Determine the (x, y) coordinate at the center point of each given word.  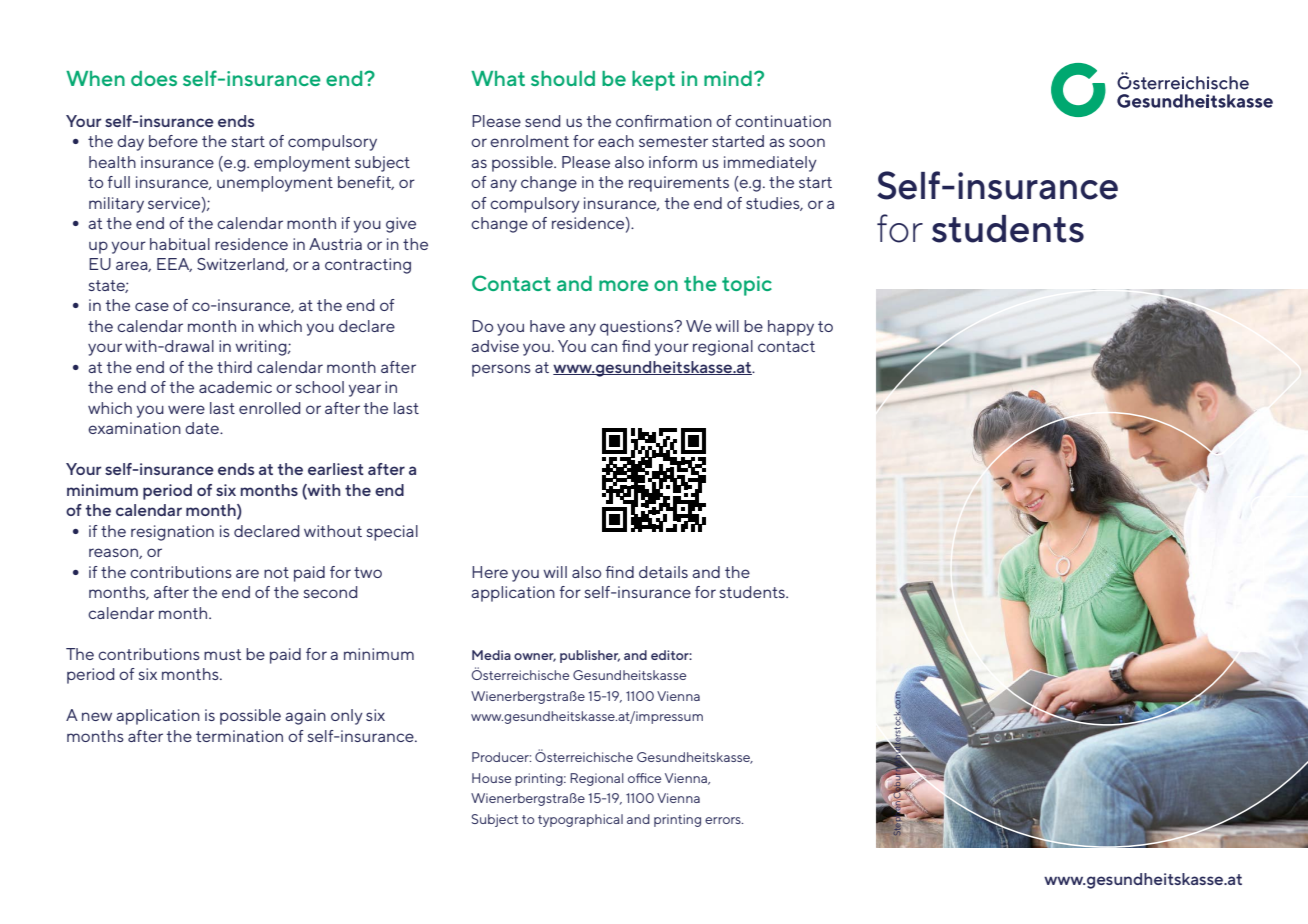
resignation (172, 533)
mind (728, 78)
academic (235, 387)
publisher (590, 656)
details (663, 572)
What (498, 78)
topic (747, 286)
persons (501, 370)
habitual (180, 244)
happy (791, 328)
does (154, 78)
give (401, 225)
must (223, 654)
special (392, 533)
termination (239, 736)
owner (535, 657)
